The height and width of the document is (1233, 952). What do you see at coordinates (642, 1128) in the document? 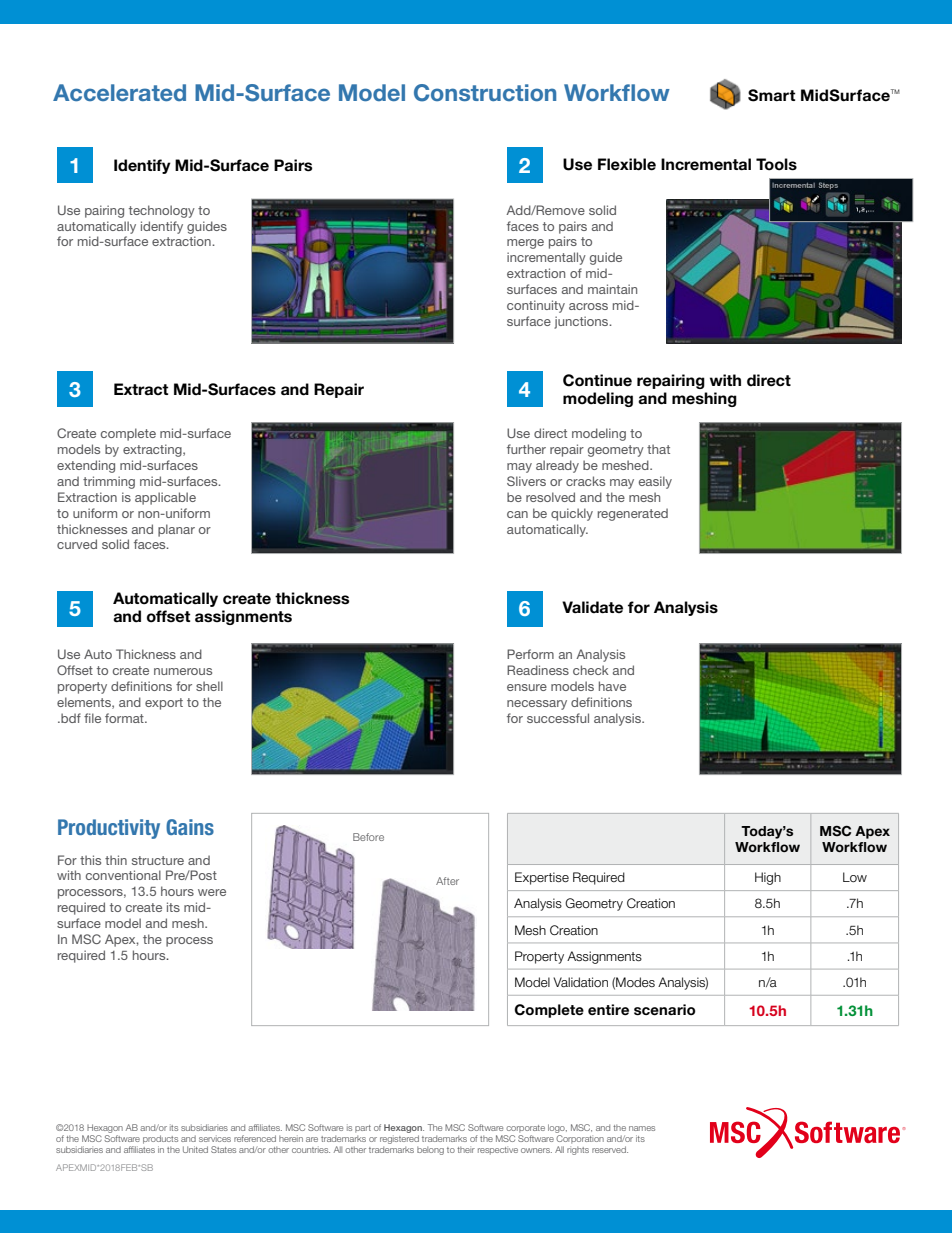
I see `names` at bounding box center [642, 1128].
